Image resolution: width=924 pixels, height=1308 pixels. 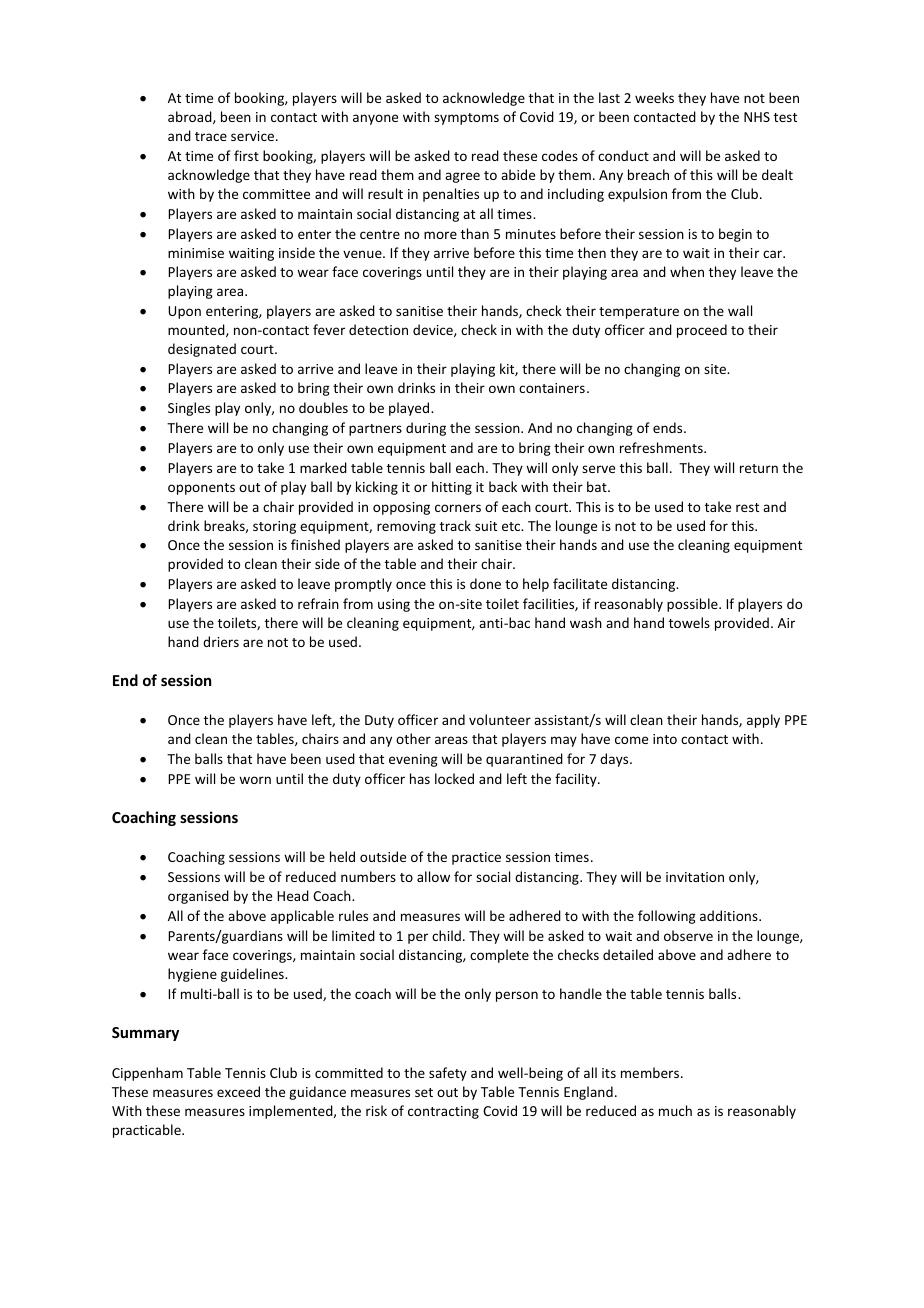 I want to click on NHS, so click(x=757, y=117).
